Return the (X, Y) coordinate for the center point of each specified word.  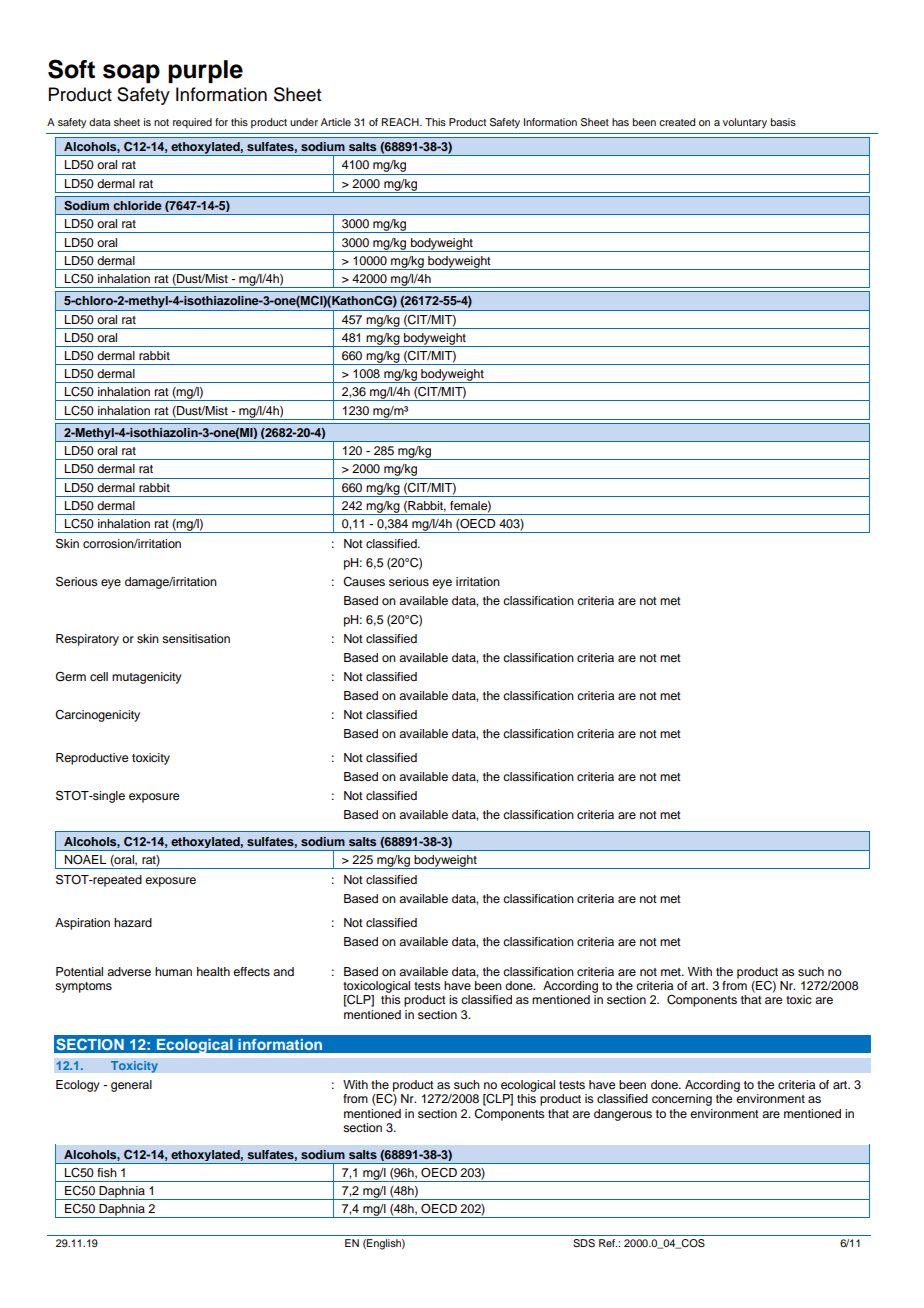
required (192, 123)
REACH (401, 122)
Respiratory (87, 640)
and (283, 971)
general (131, 1086)
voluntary (745, 123)
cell (99, 676)
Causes (364, 582)
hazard (133, 922)
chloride (137, 205)
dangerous (623, 1115)
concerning (682, 1100)
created (677, 122)
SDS (584, 1243)
